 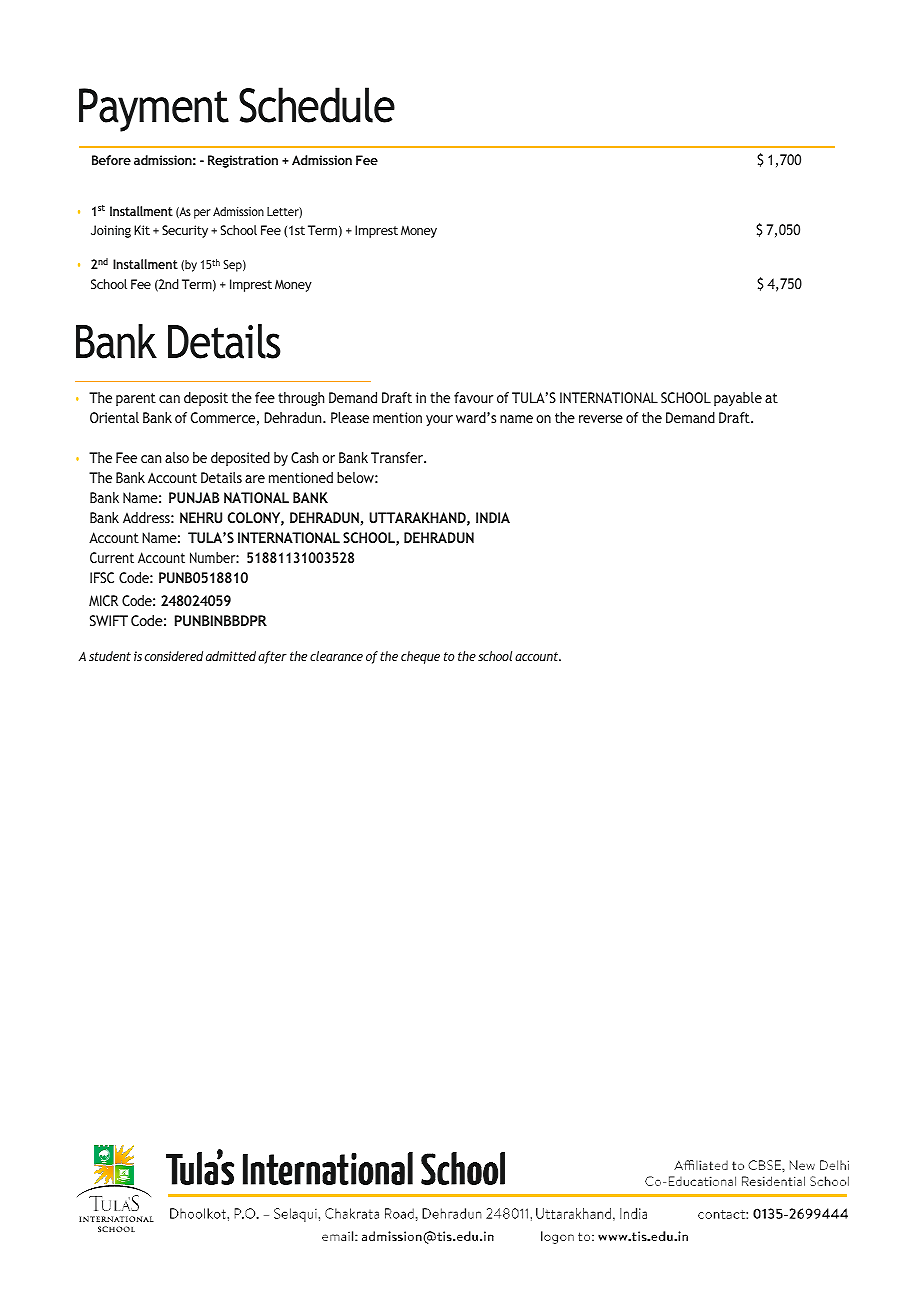 I want to click on Schedule, so click(x=317, y=105).
